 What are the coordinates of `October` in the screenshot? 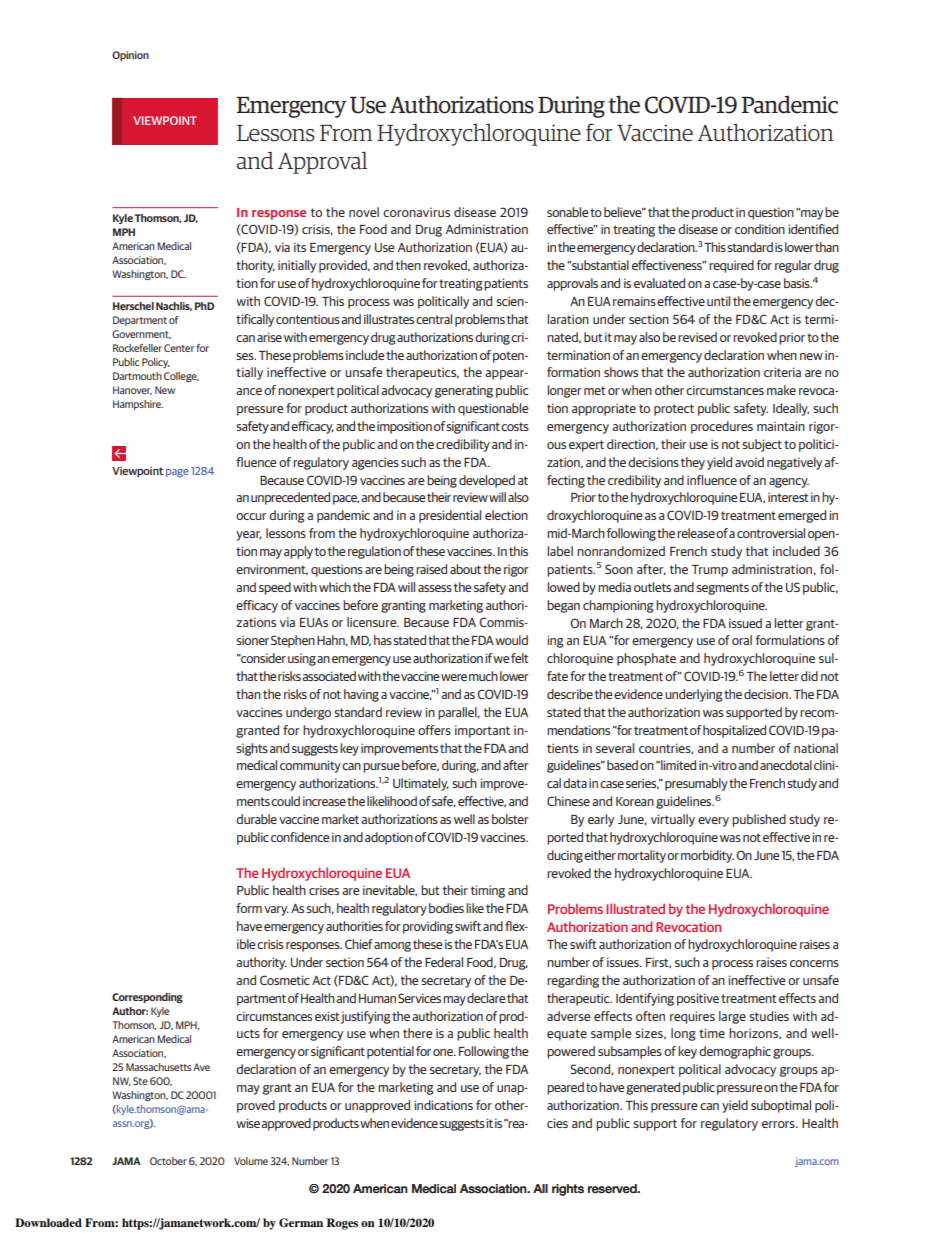 It's located at (168, 1161).
